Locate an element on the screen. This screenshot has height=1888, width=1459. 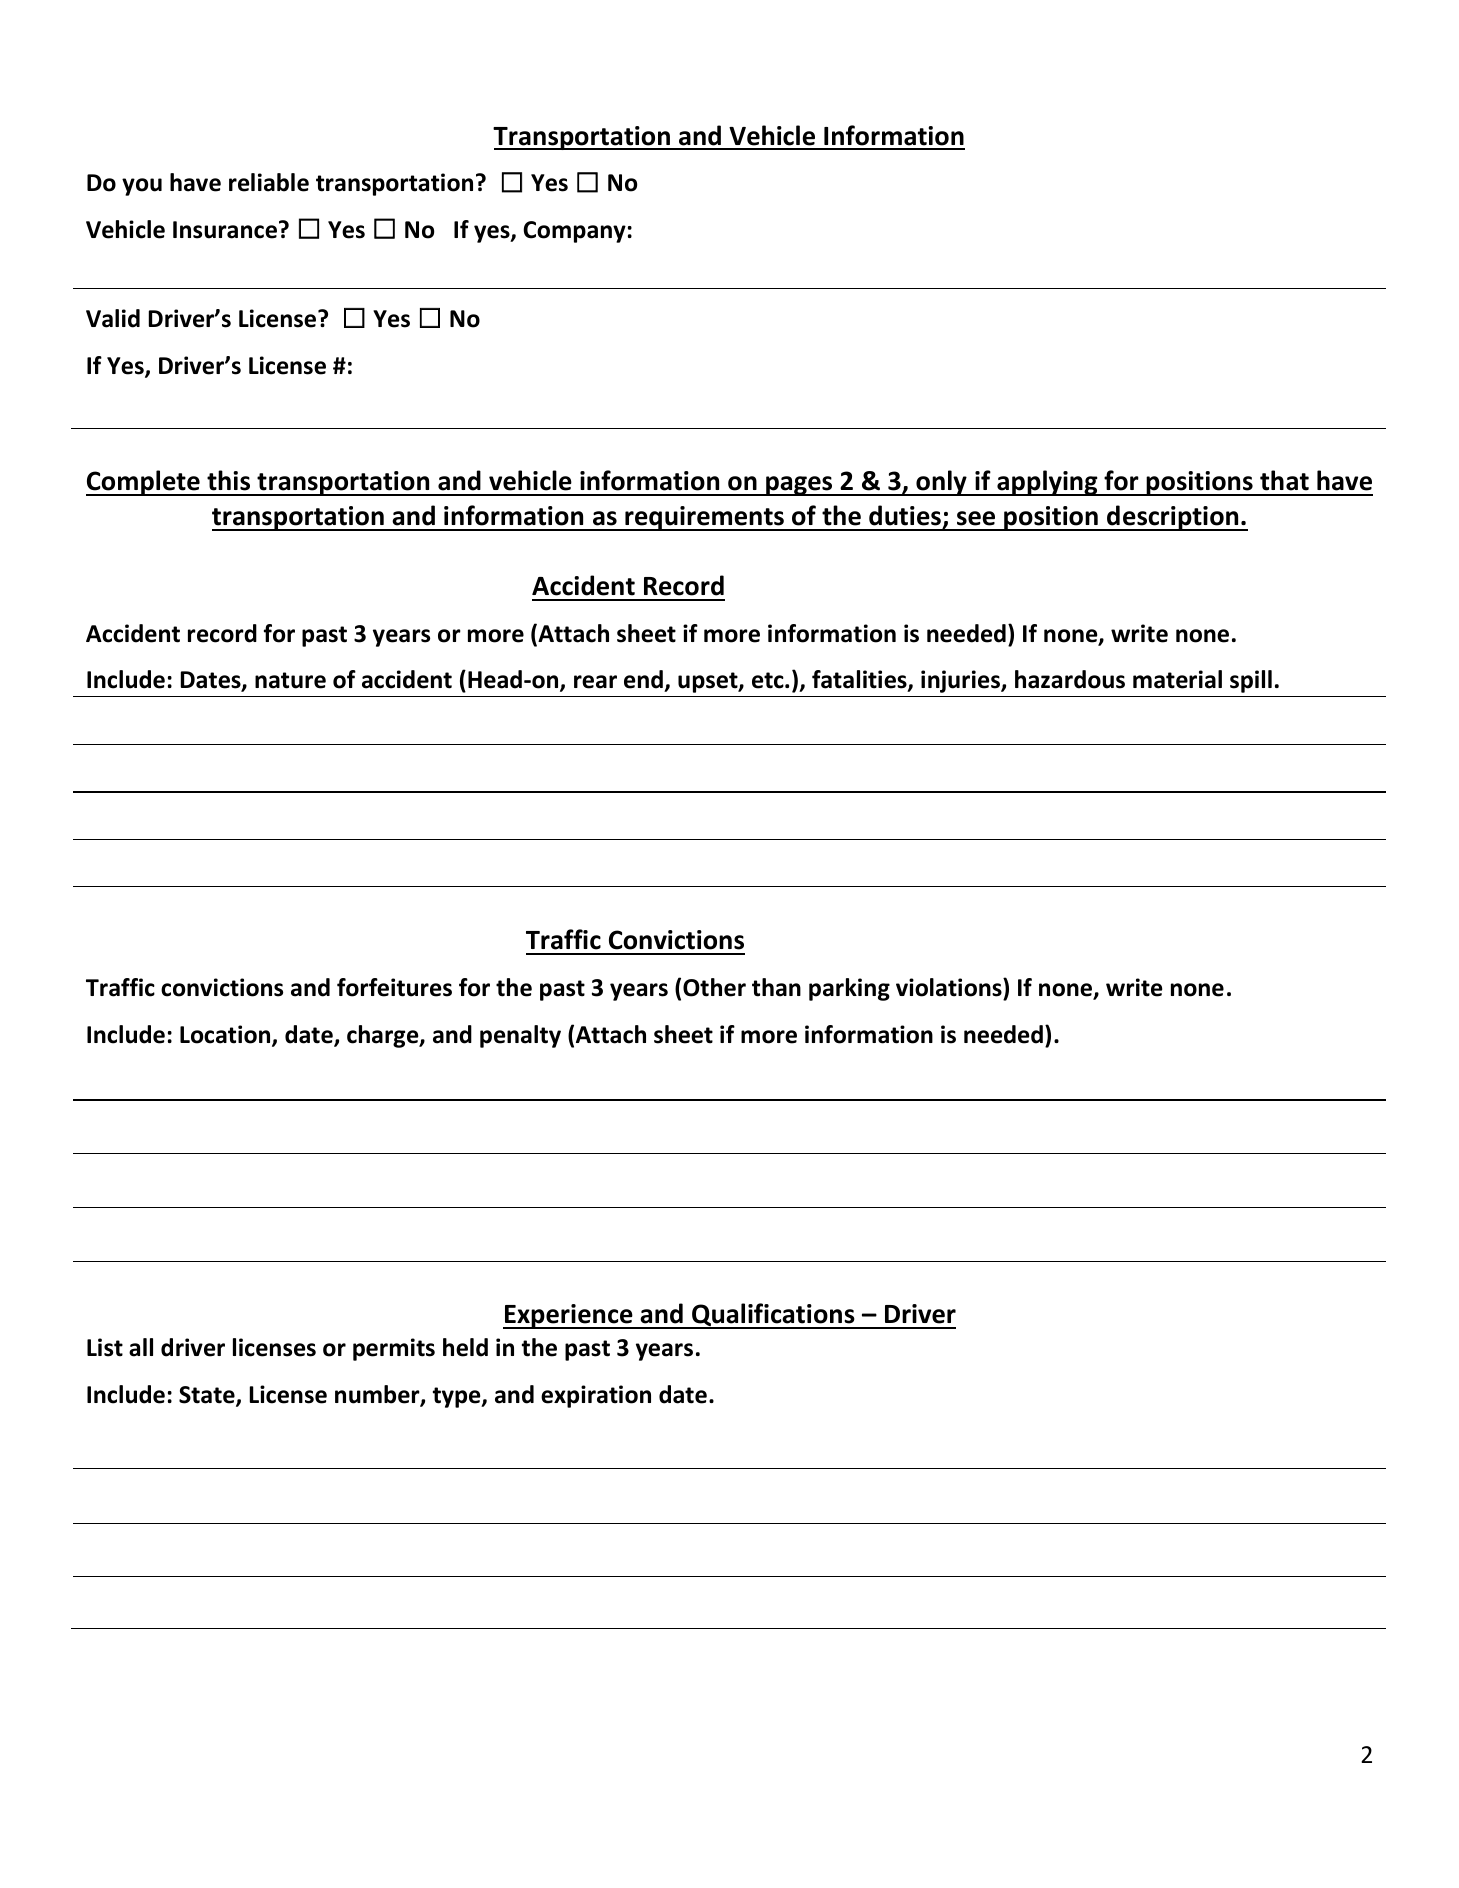
Location is located at coordinates (226, 1035).
